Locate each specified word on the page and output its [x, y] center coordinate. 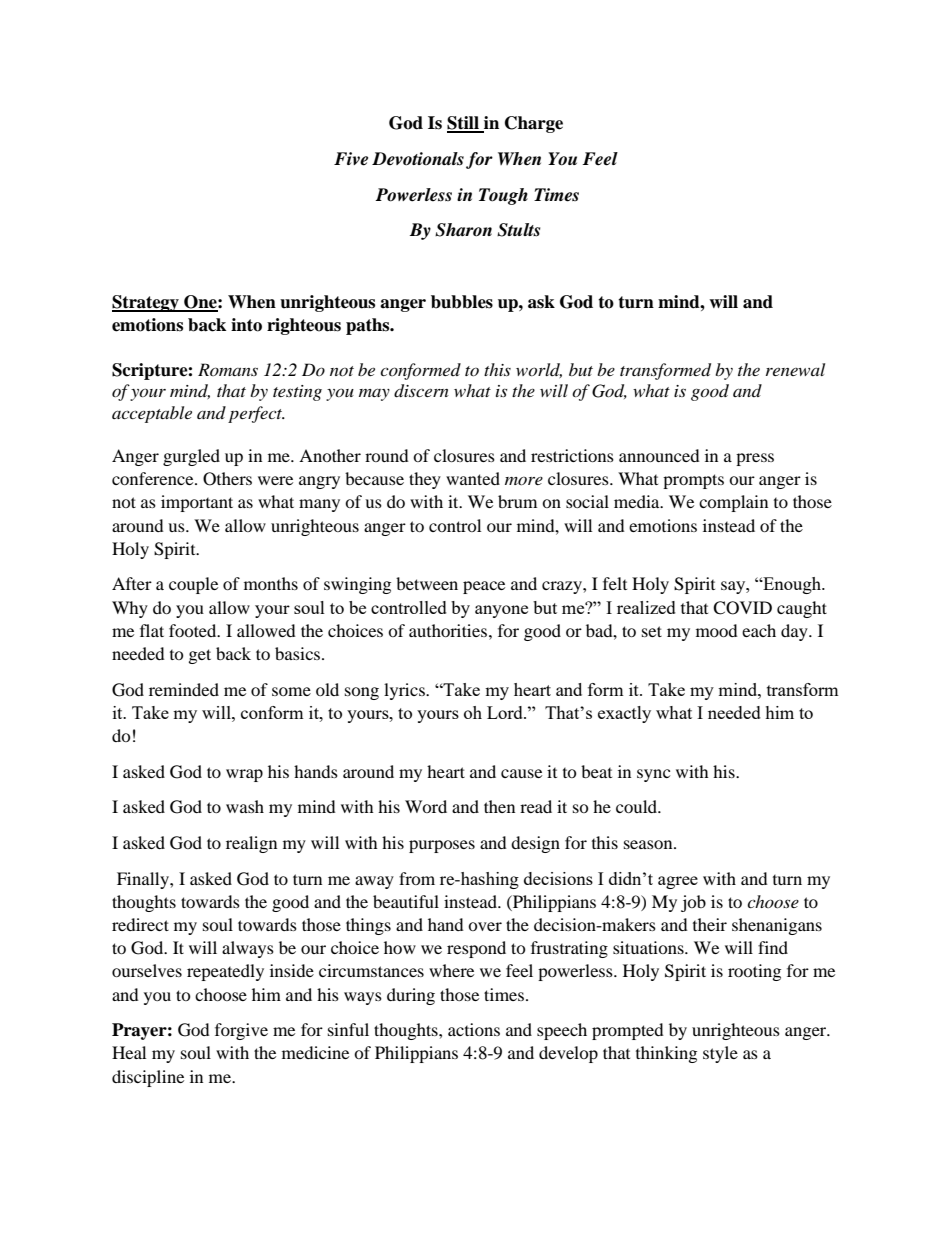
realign [251, 844]
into [246, 325]
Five [351, 159]
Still [464, 124]
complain [733, 503]
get [200, 656]
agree [678, 882]
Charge [534, 124]
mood [717, 630]
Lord [506, 712]
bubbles [462, 302]
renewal [795, 369]
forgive [241, 1031]
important [197, 503]
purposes [442, 846]
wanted [473, 478]
